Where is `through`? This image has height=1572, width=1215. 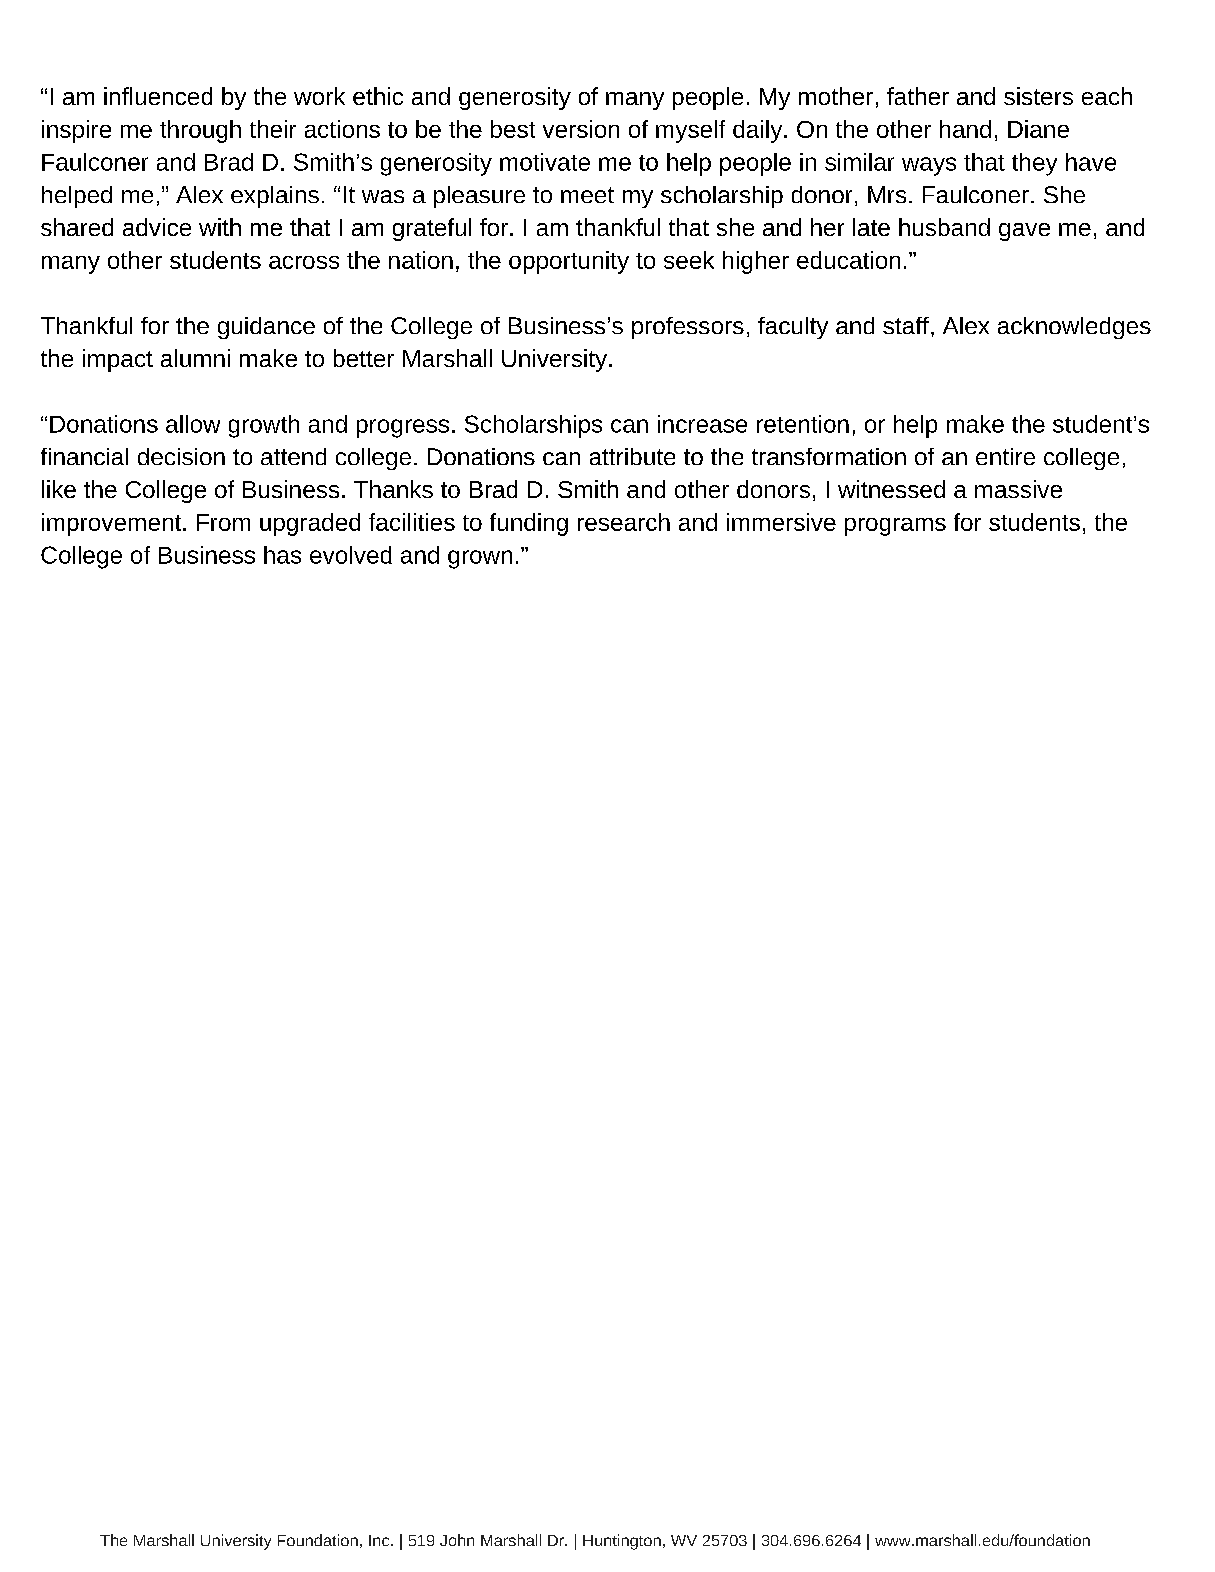
through is located at coordinates (200, 131).
